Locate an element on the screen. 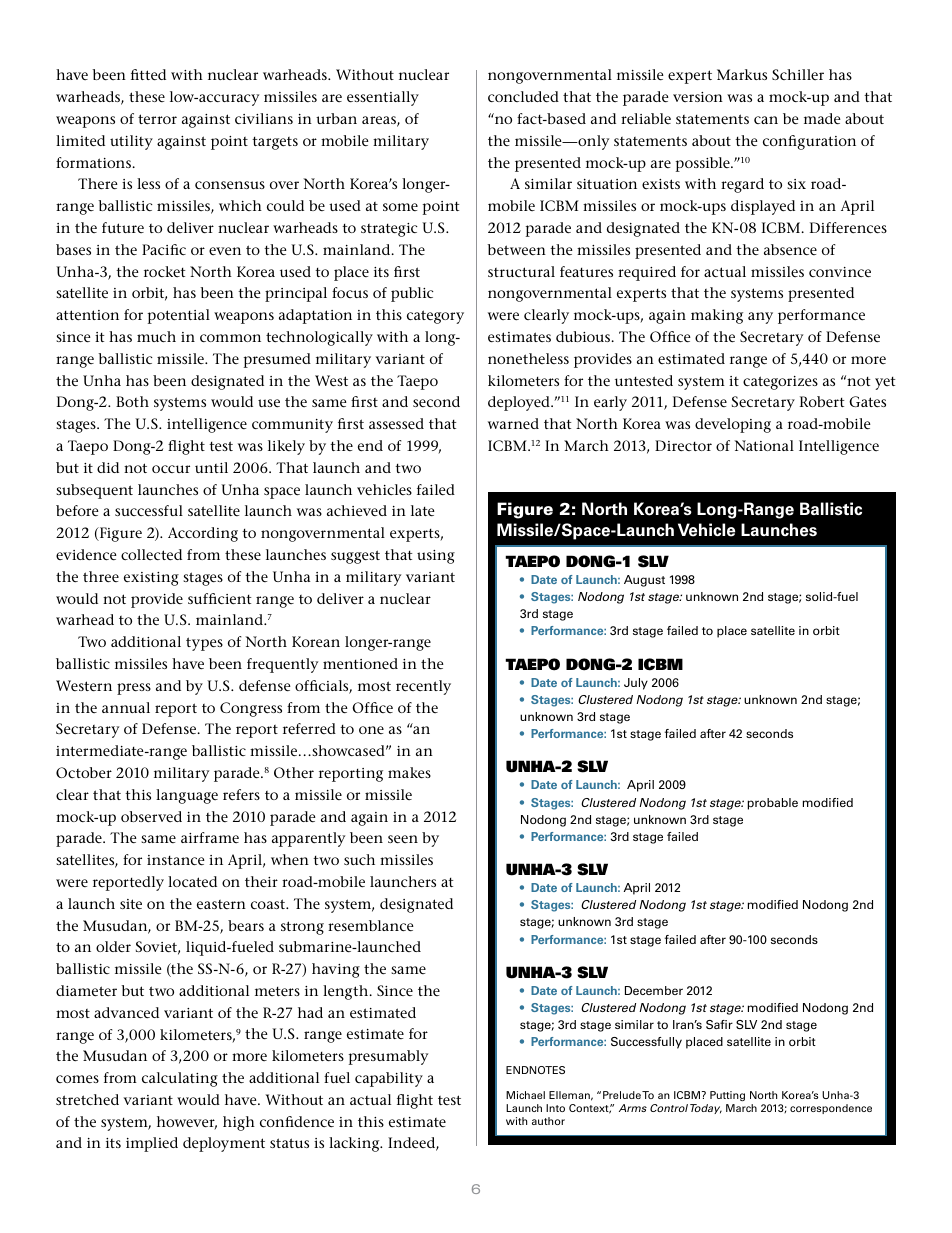 The height and width of the screenshot is (1233, 952). August is located at coordinates (644, 581).
